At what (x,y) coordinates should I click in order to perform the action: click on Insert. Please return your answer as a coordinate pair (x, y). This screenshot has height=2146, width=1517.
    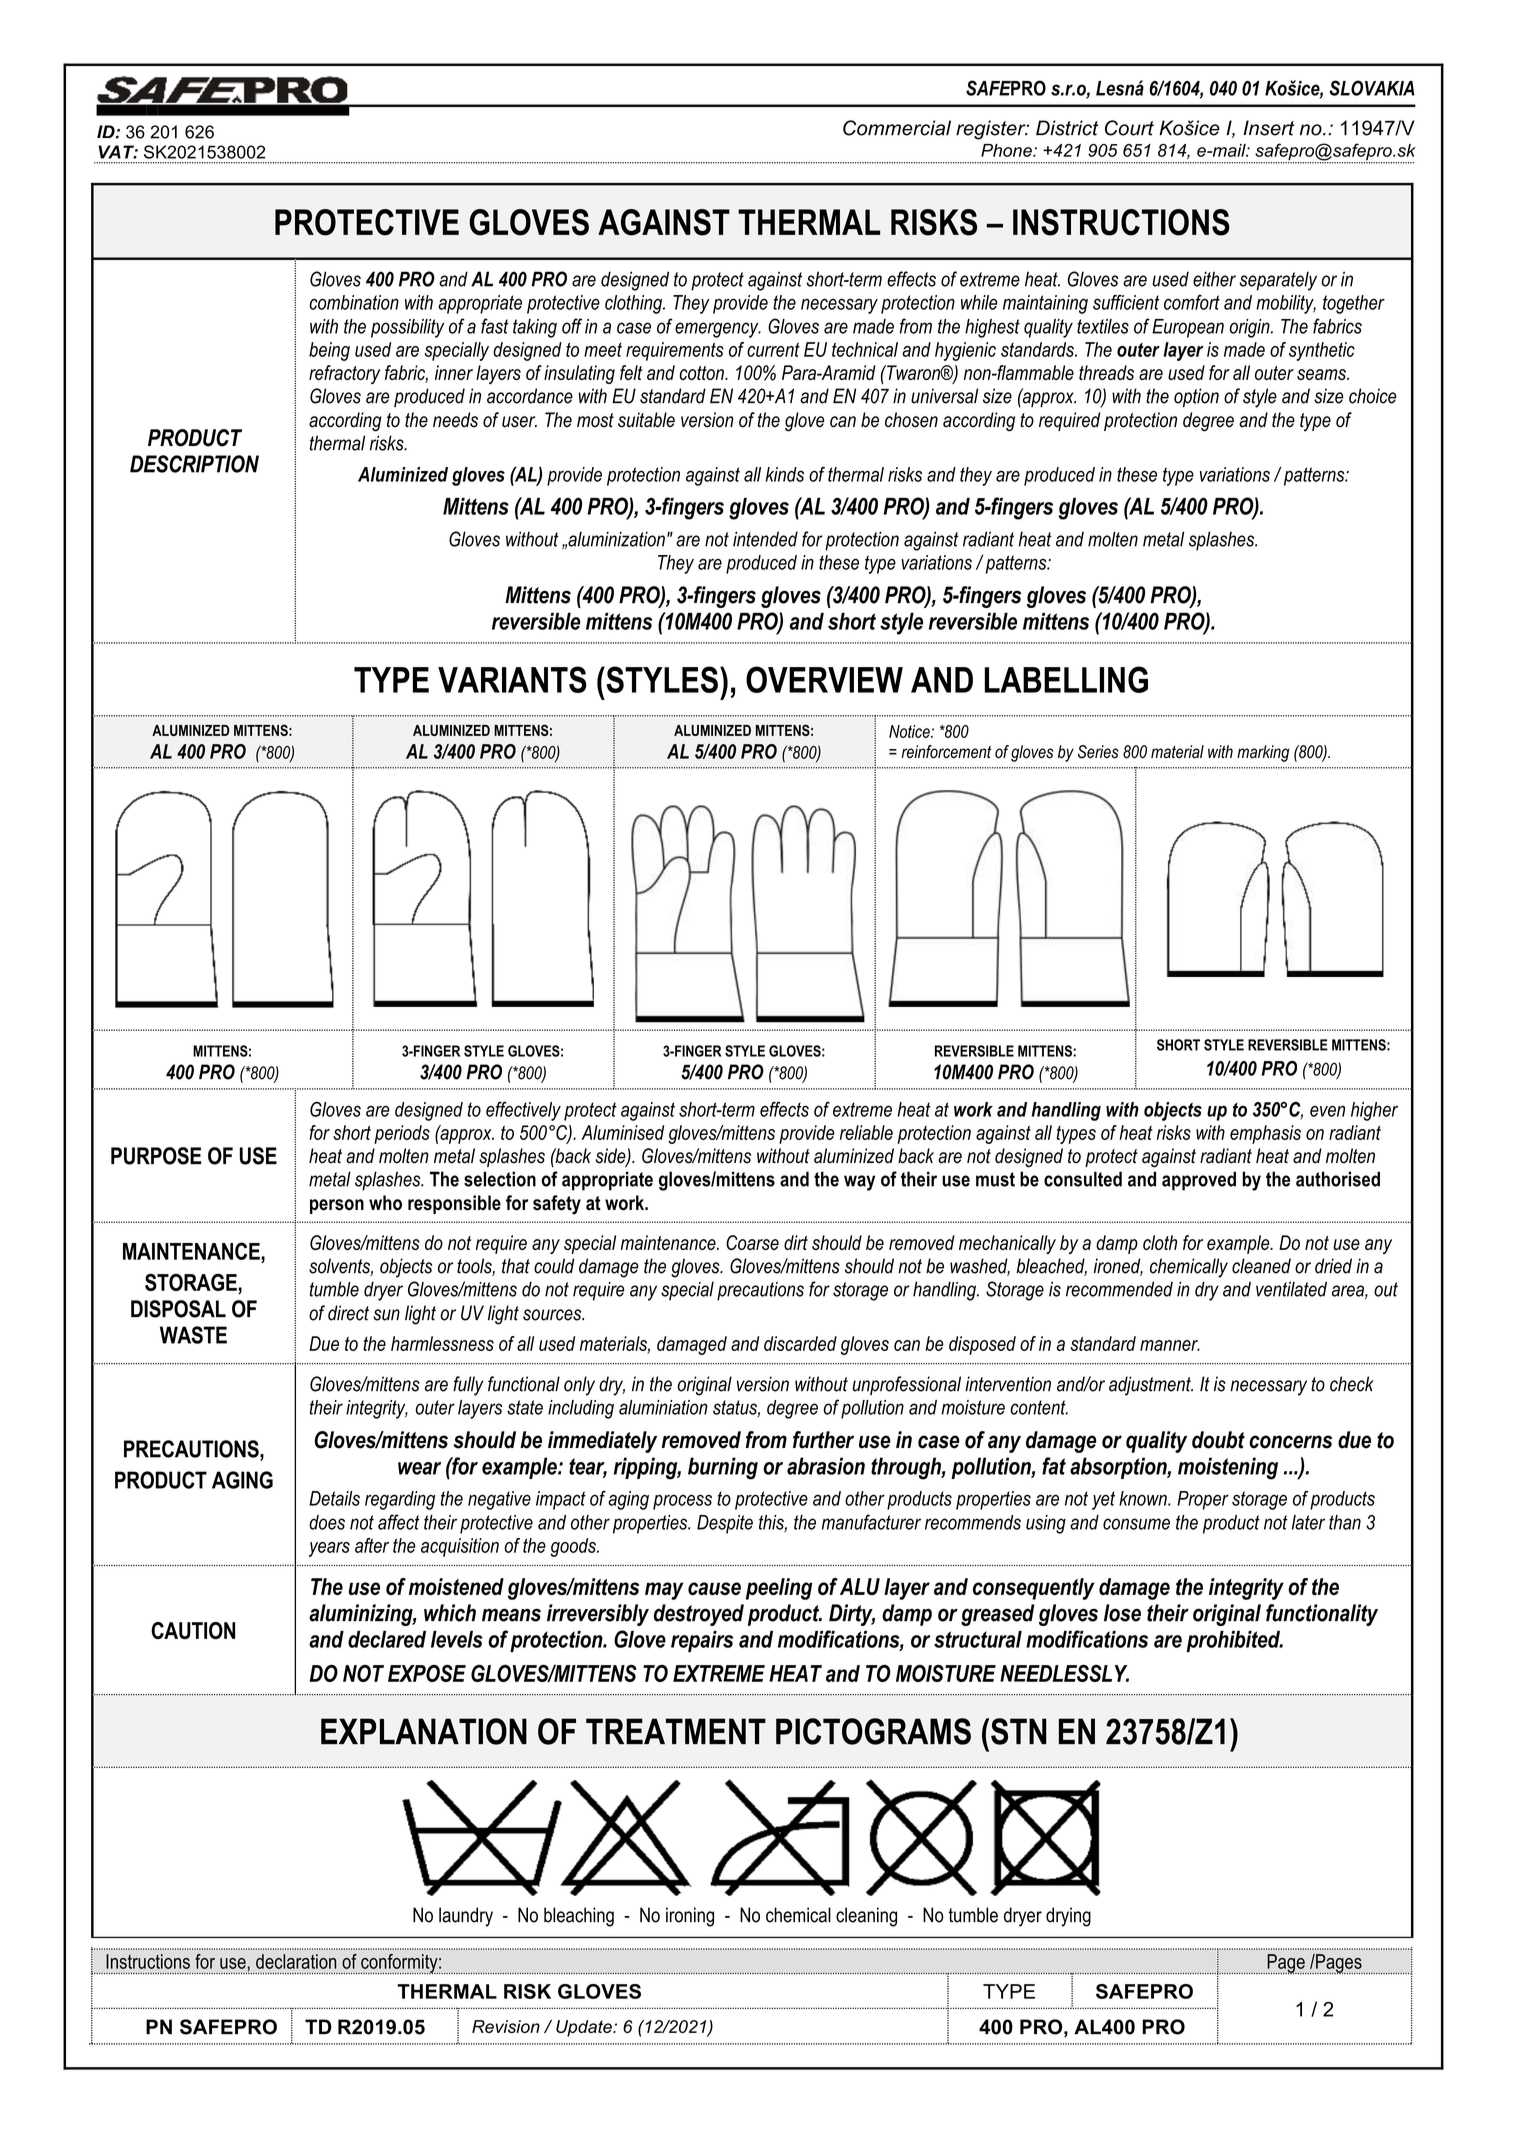
    Looking at the image, I should click on (1269, 128).
